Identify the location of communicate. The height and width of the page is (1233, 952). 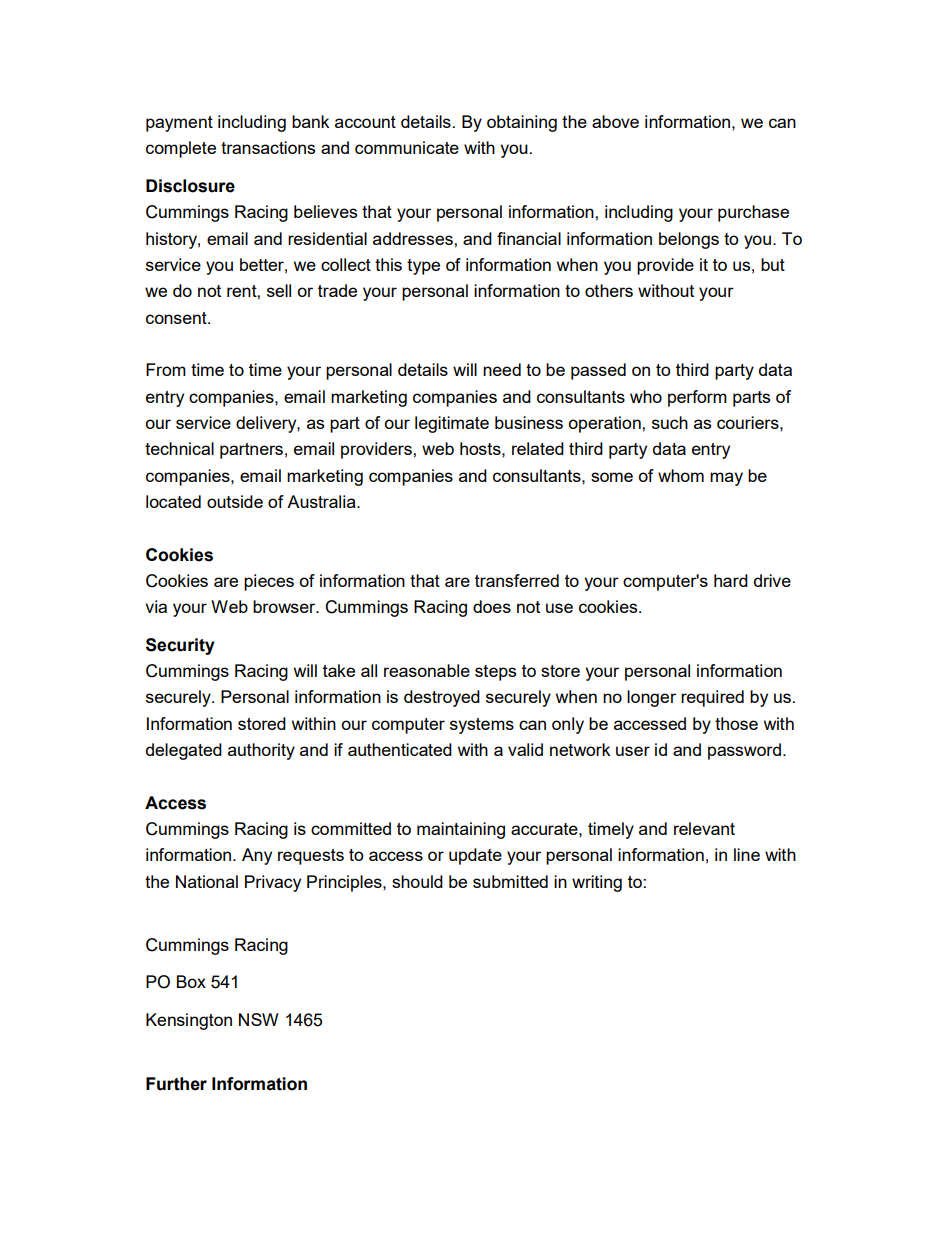
(407, 147).
